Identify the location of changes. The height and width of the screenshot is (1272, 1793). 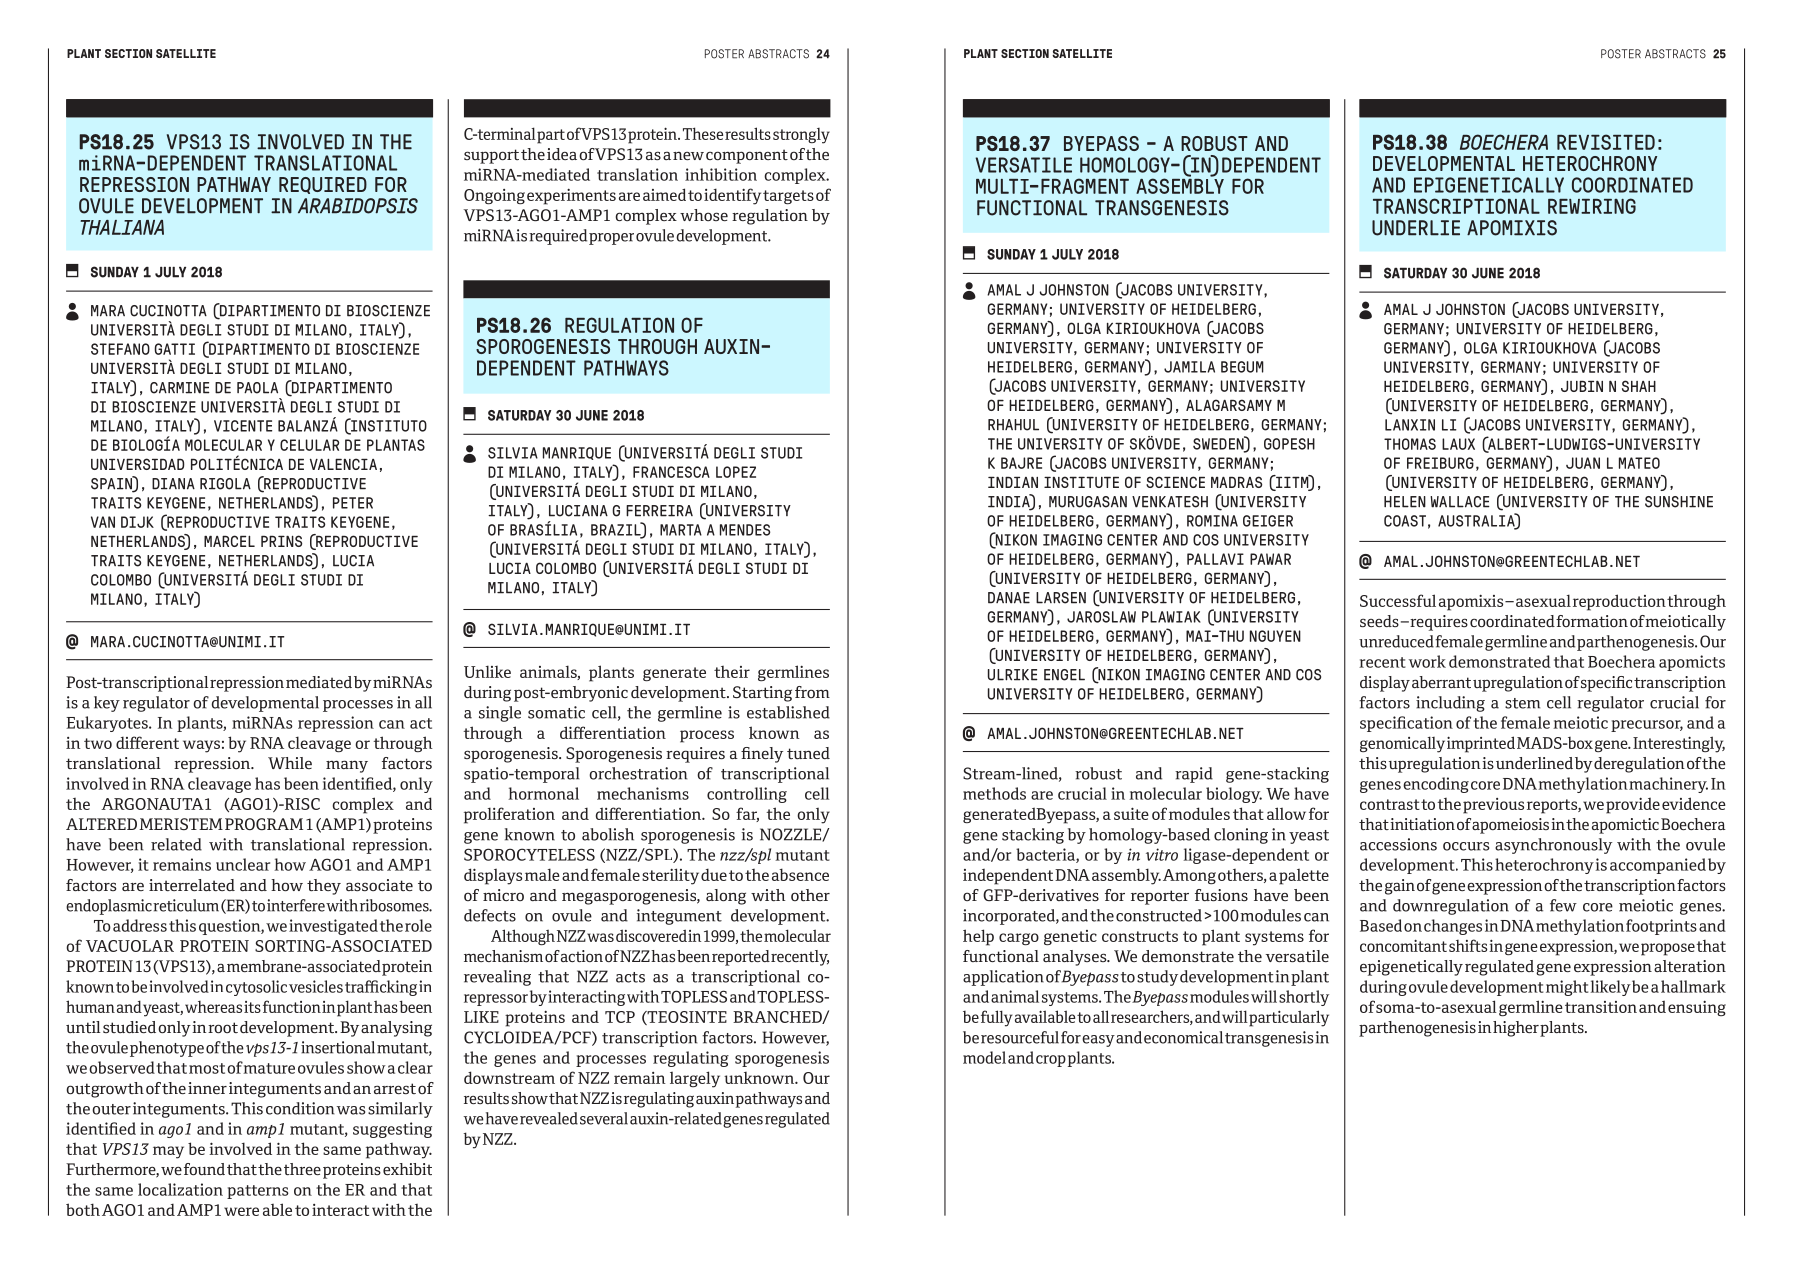
(1453, 927).
